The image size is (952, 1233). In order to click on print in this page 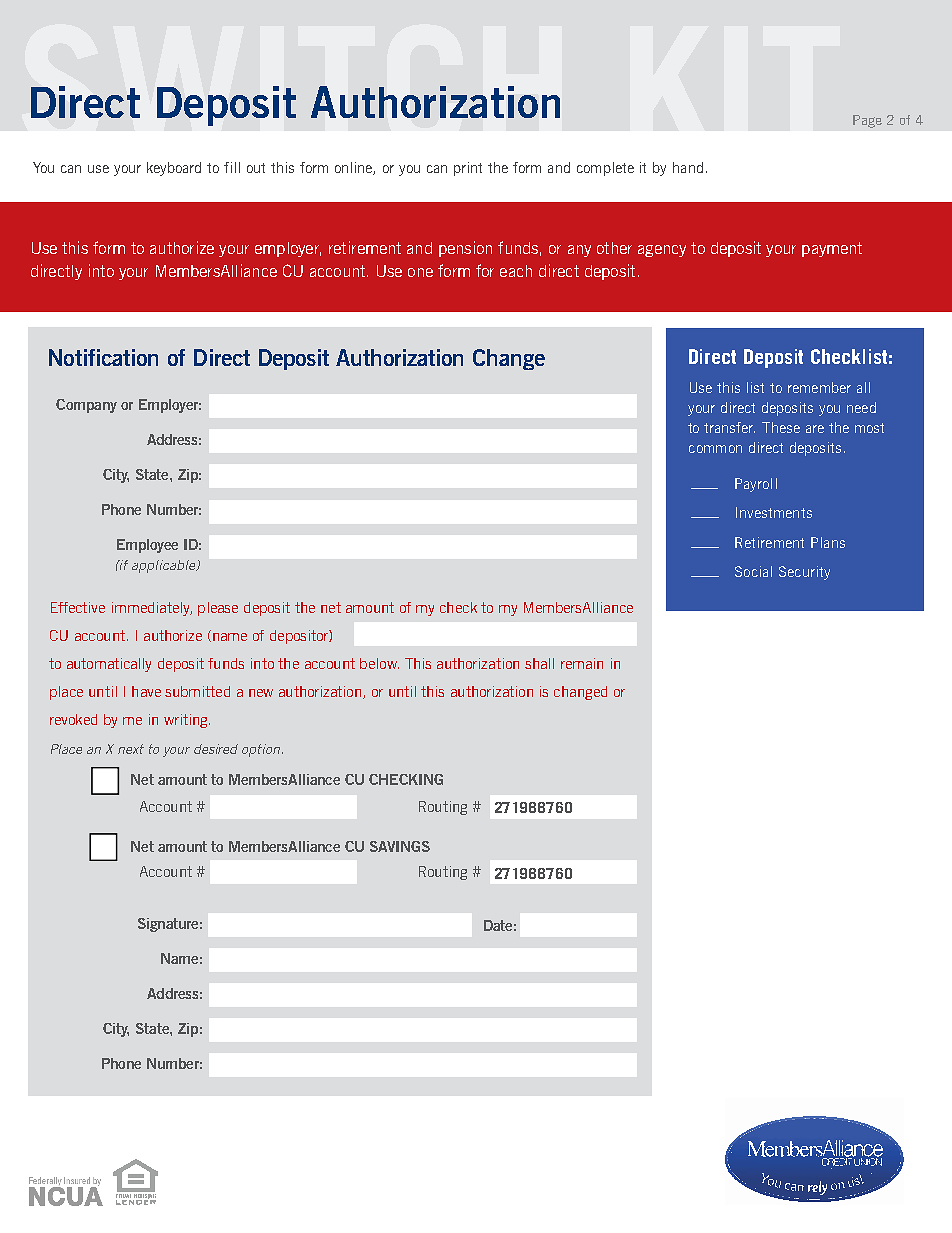, I will do `click(468, 169)`.
